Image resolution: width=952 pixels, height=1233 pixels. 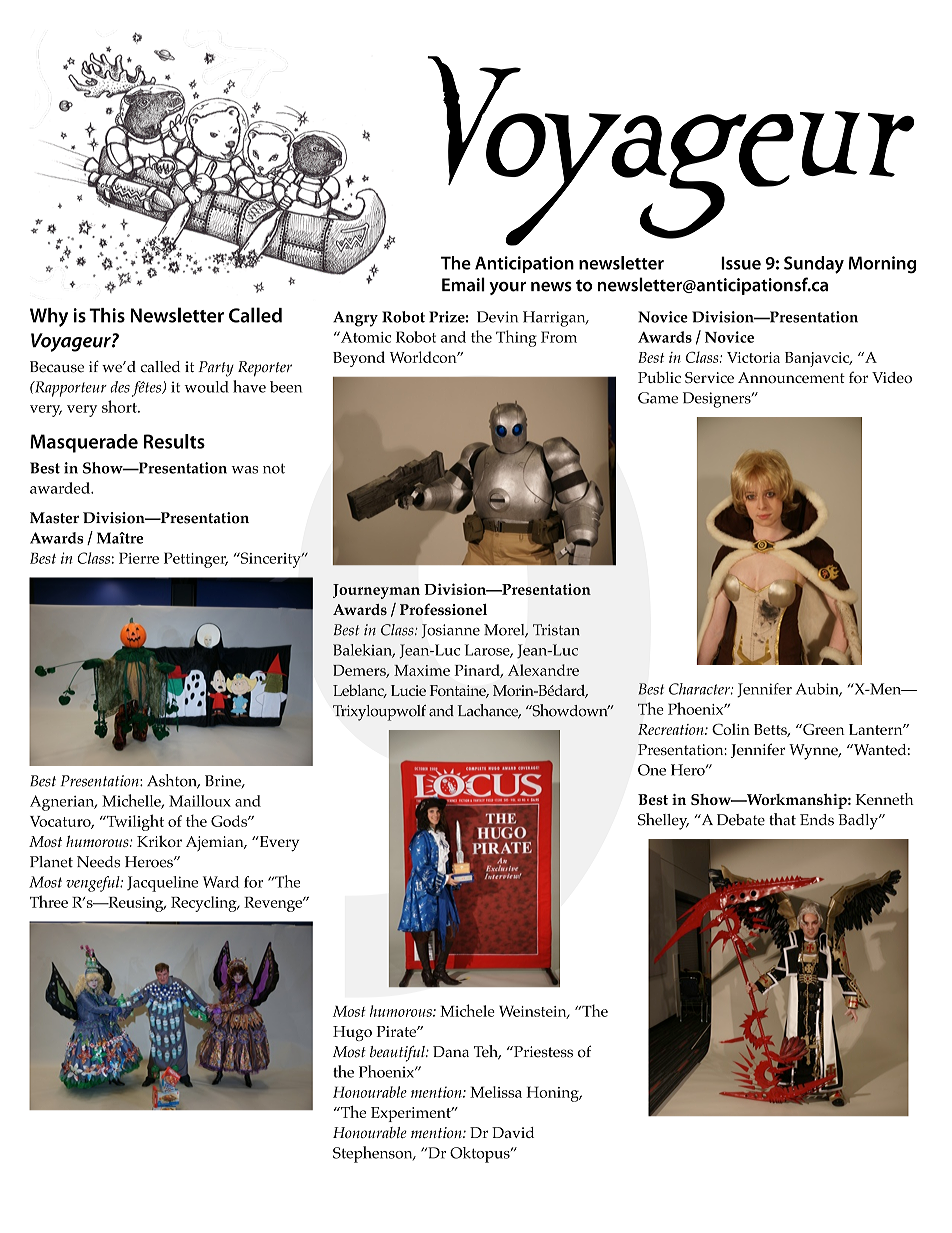 I want to click on David, so click(x=513, y=1132).
